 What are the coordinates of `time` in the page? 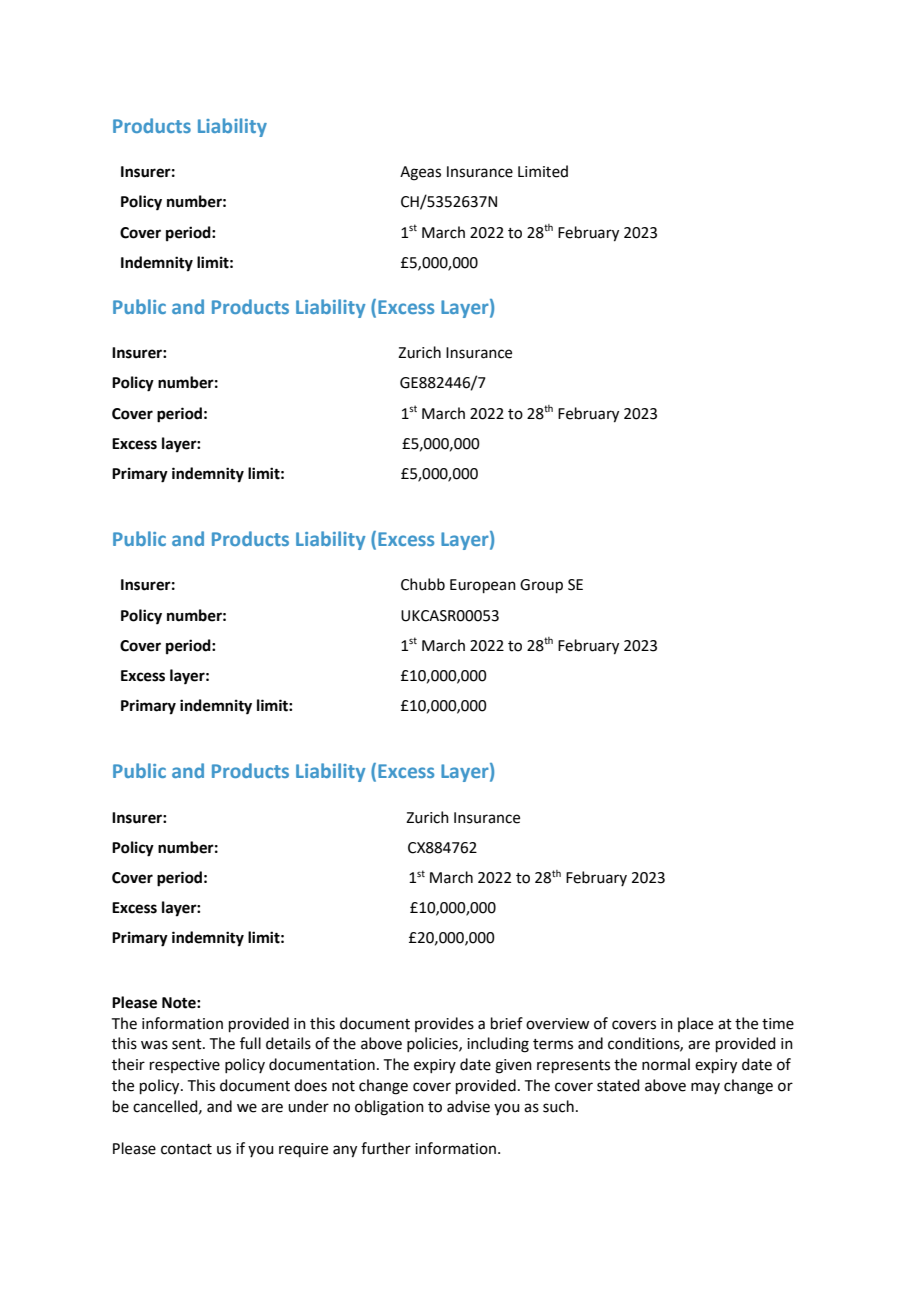 It's located at (778, 1024).
